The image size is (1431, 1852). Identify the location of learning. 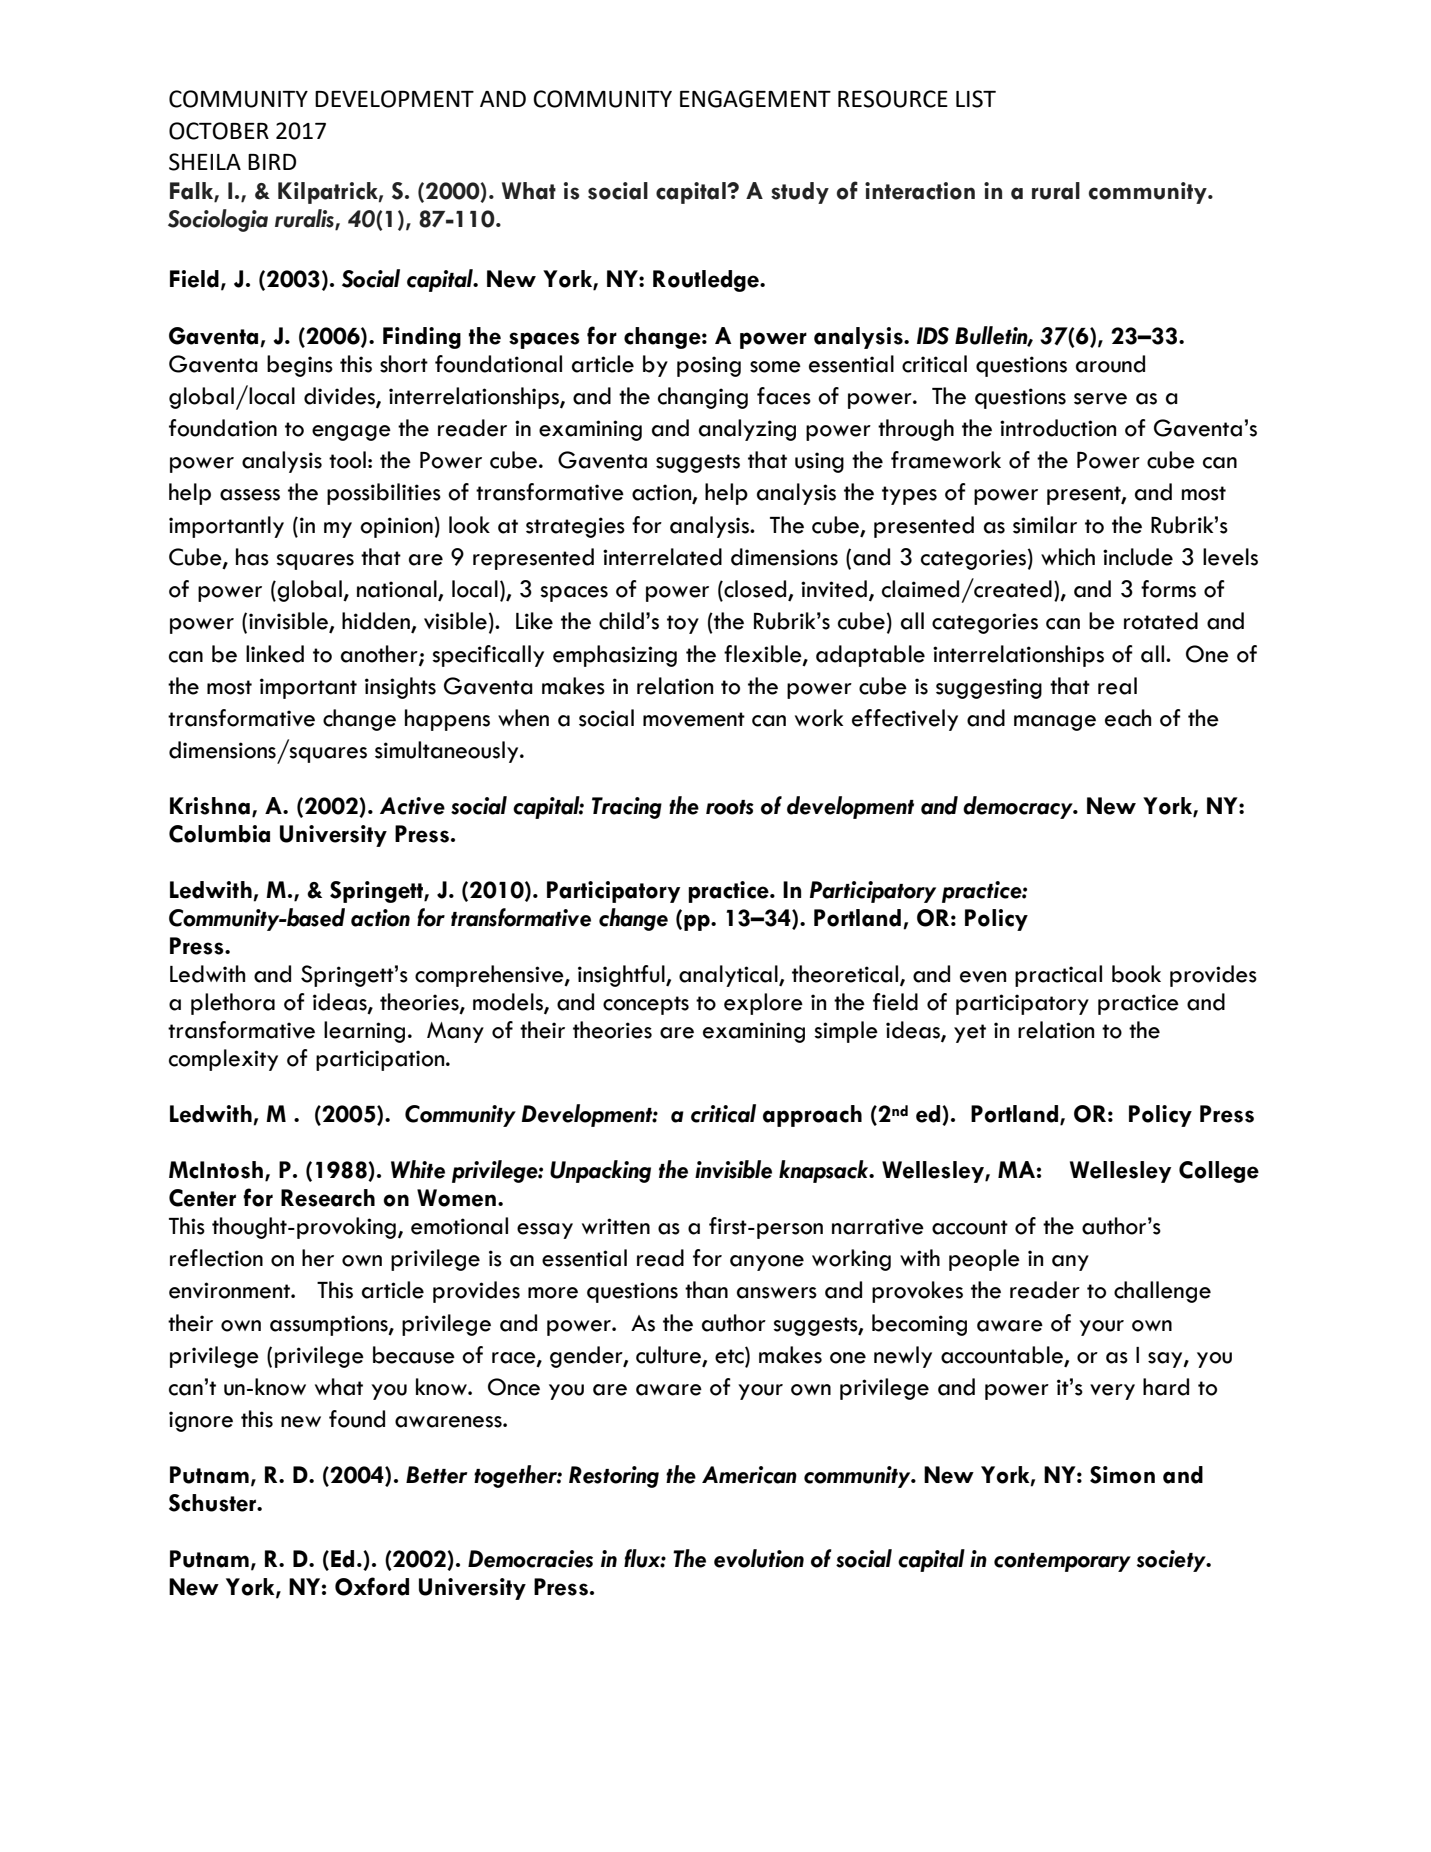
(364, 1032).
